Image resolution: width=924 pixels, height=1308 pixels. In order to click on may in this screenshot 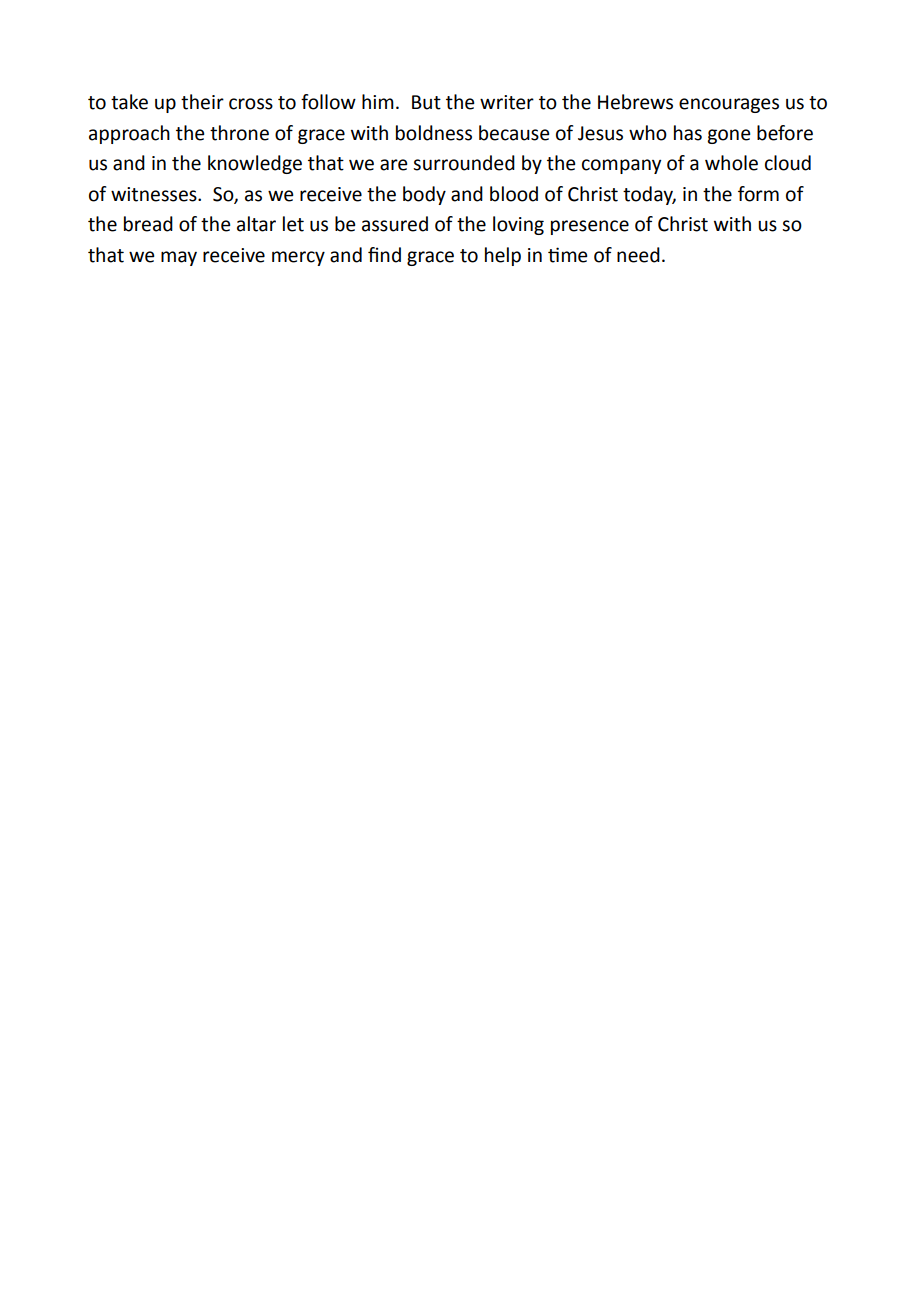, I will do `click(179, 258)`.
